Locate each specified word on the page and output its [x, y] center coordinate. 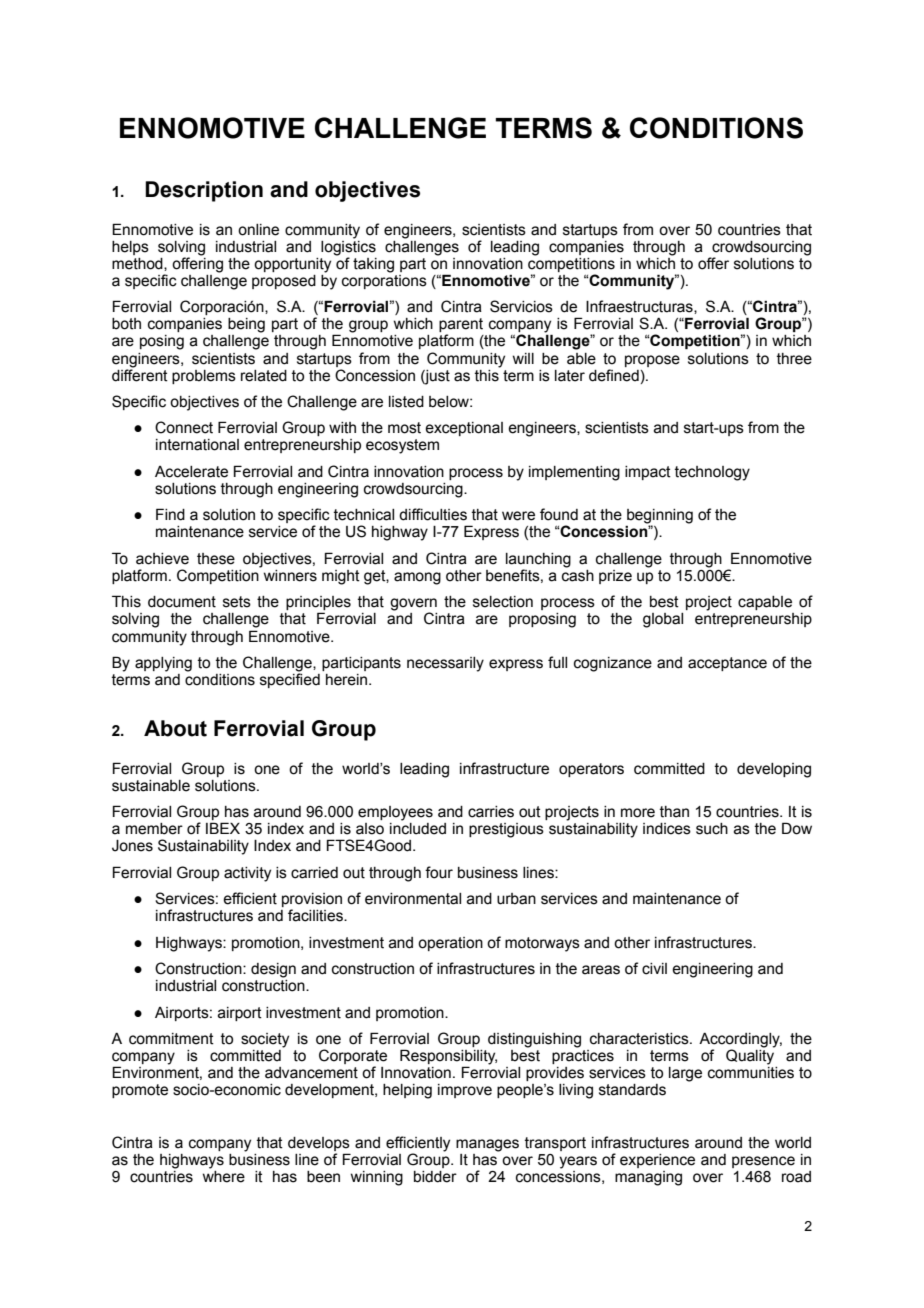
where [223, 1177]
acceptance [727, 664]
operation [450, 944]
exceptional [464, 429]
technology [712, 473]
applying [163, 664]
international [197, 445]
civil [654, 969]
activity [247, 874]
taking [373, 265]
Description [204, 191]
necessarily [445, 664]
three [794, 359]
